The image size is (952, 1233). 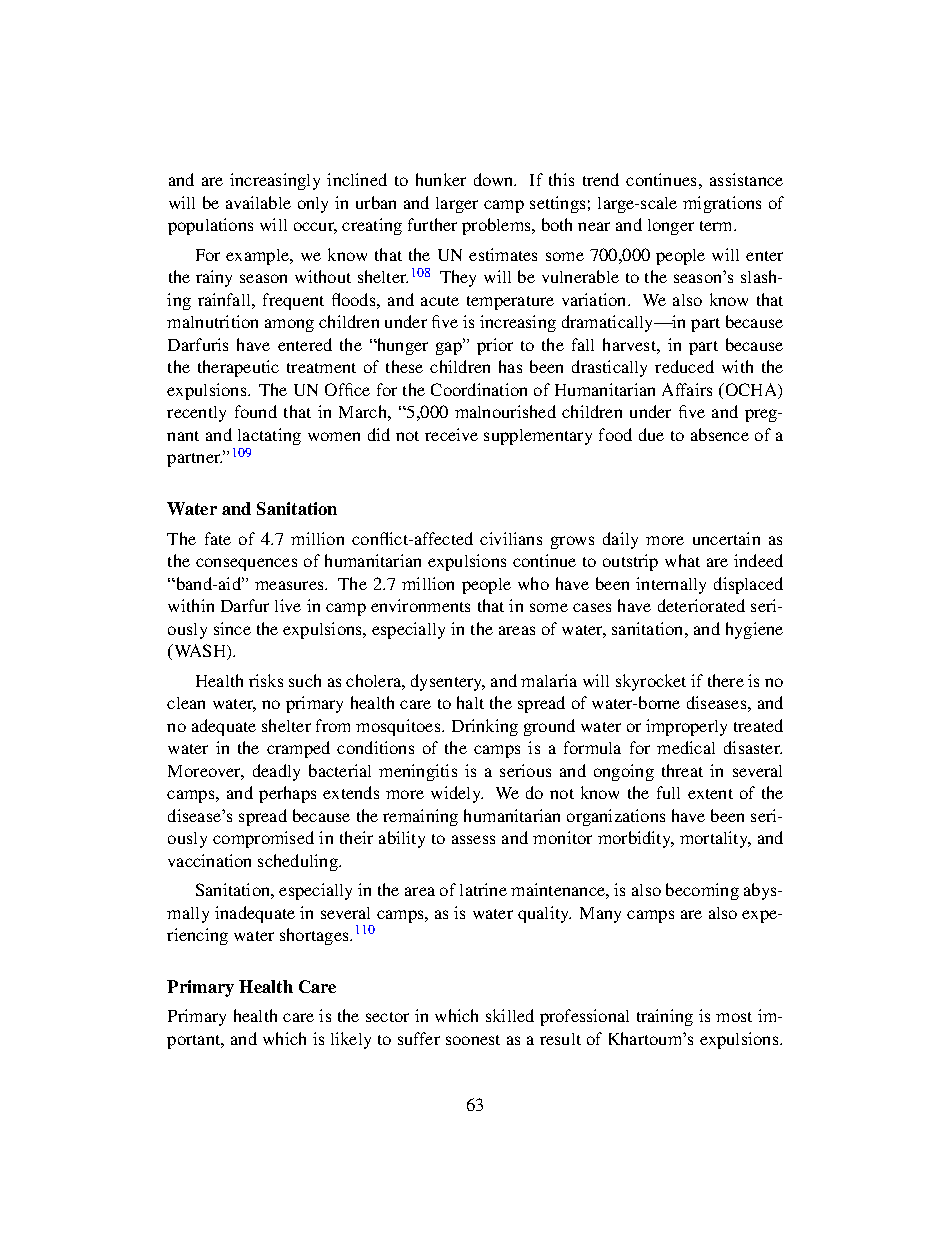 I want to click on deteriorated, so click(x=701, y=605).
